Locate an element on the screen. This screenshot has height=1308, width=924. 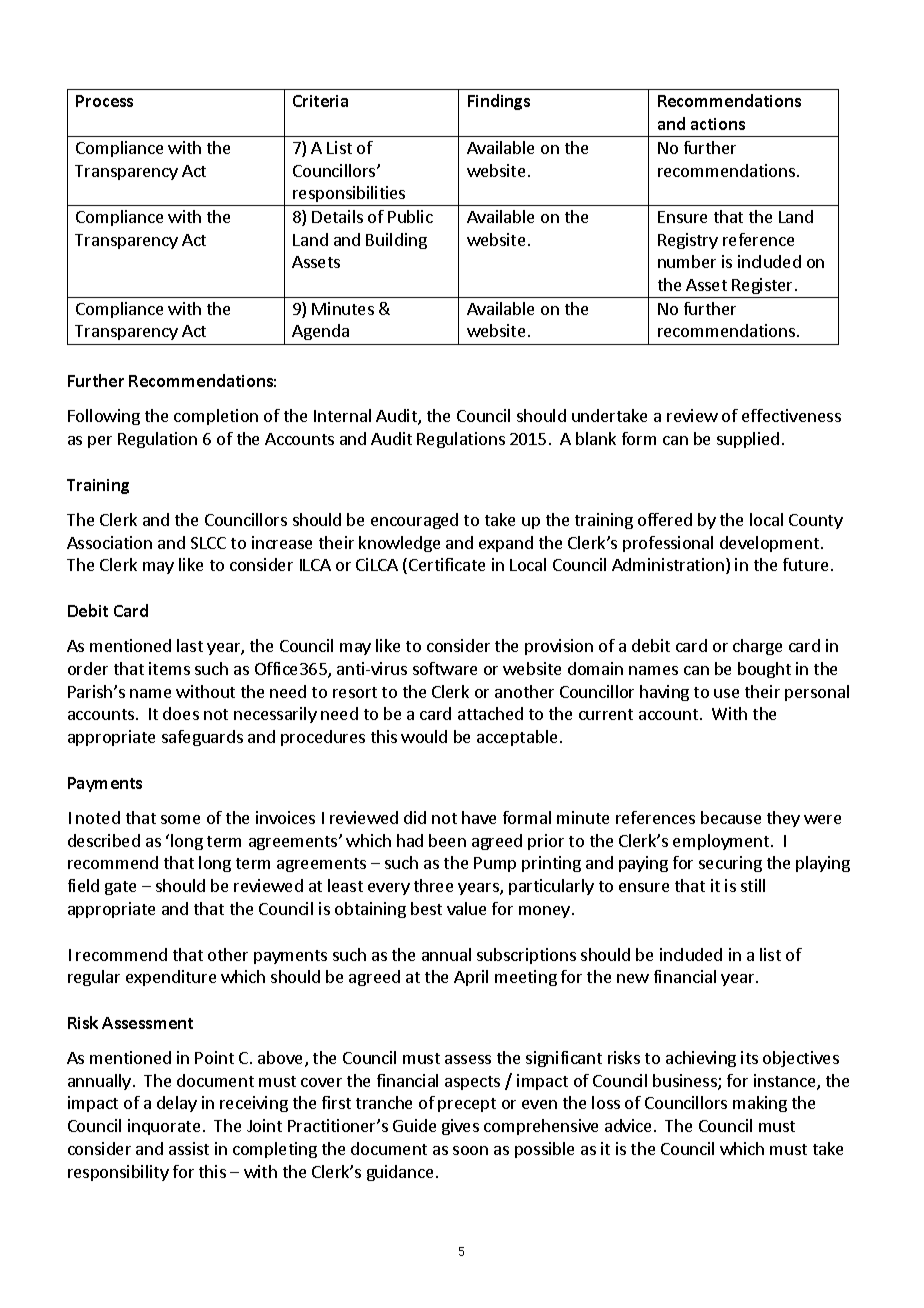
supplied is located at coordinates (748, 440).
